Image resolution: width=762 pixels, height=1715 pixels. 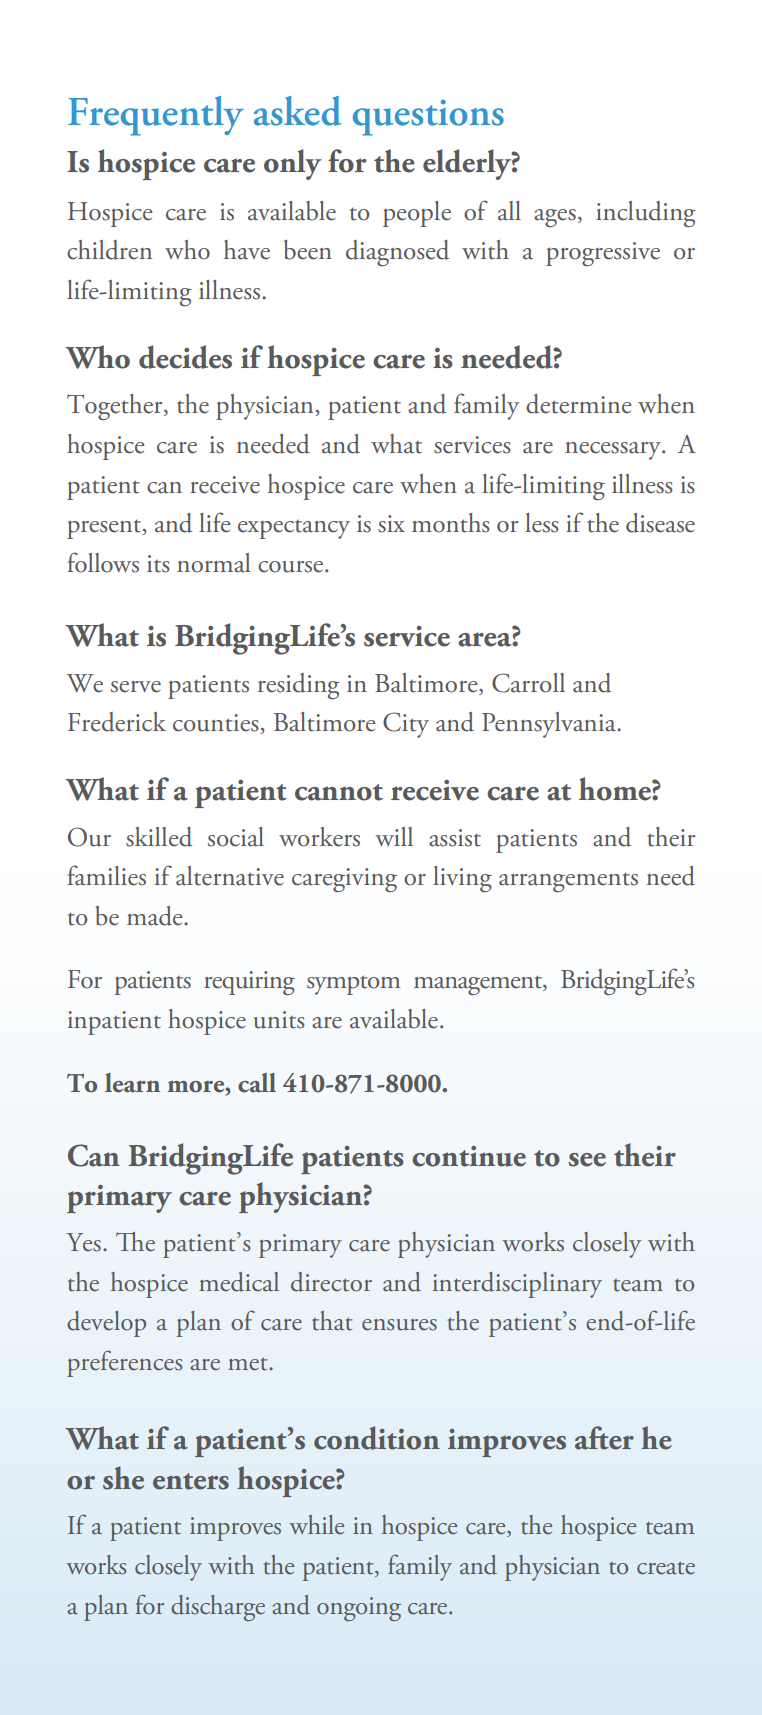 I want to click on Frequently, so click(x=156, y=116).
